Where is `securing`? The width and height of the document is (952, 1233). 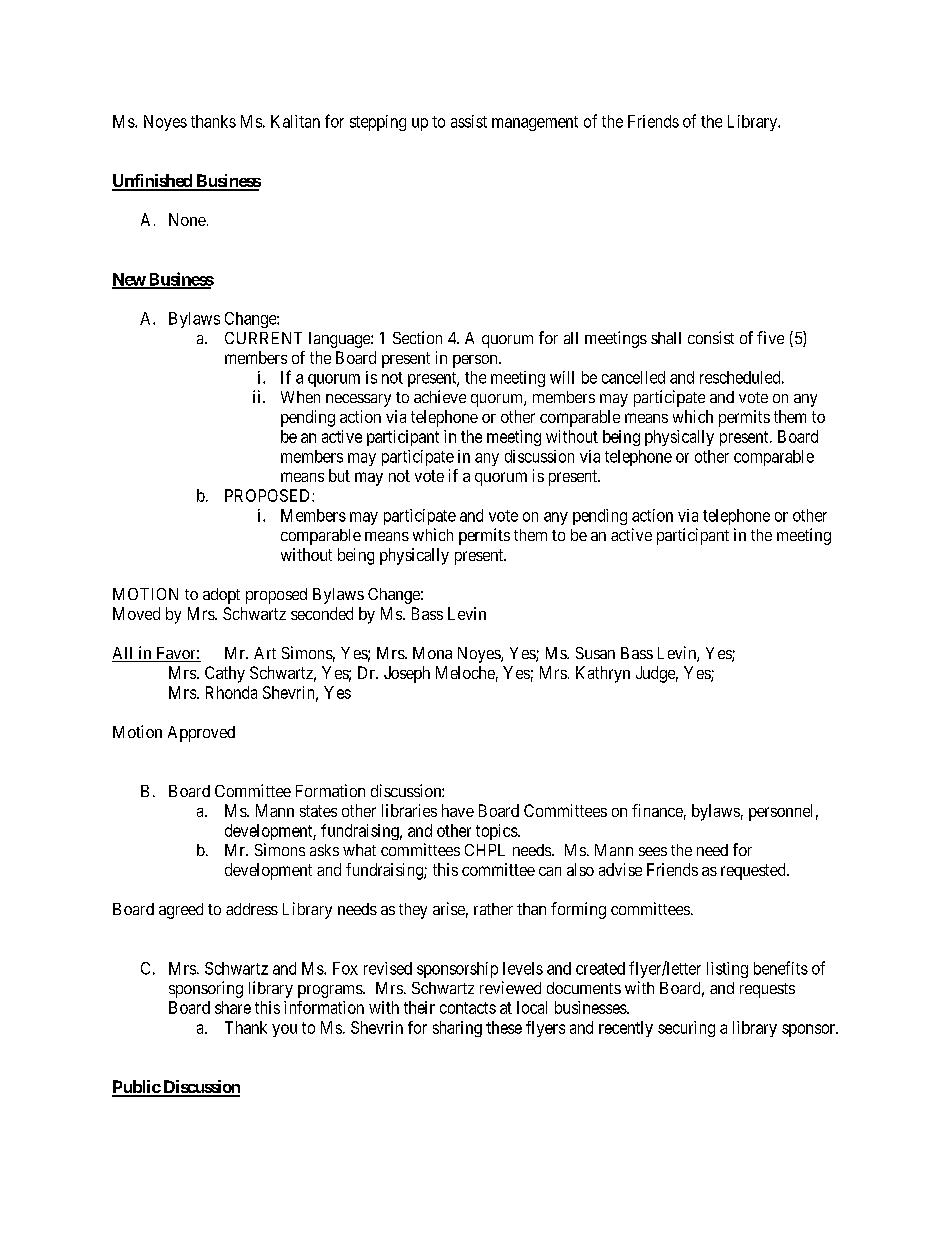 securing is located at coordinates (686, 1029).
